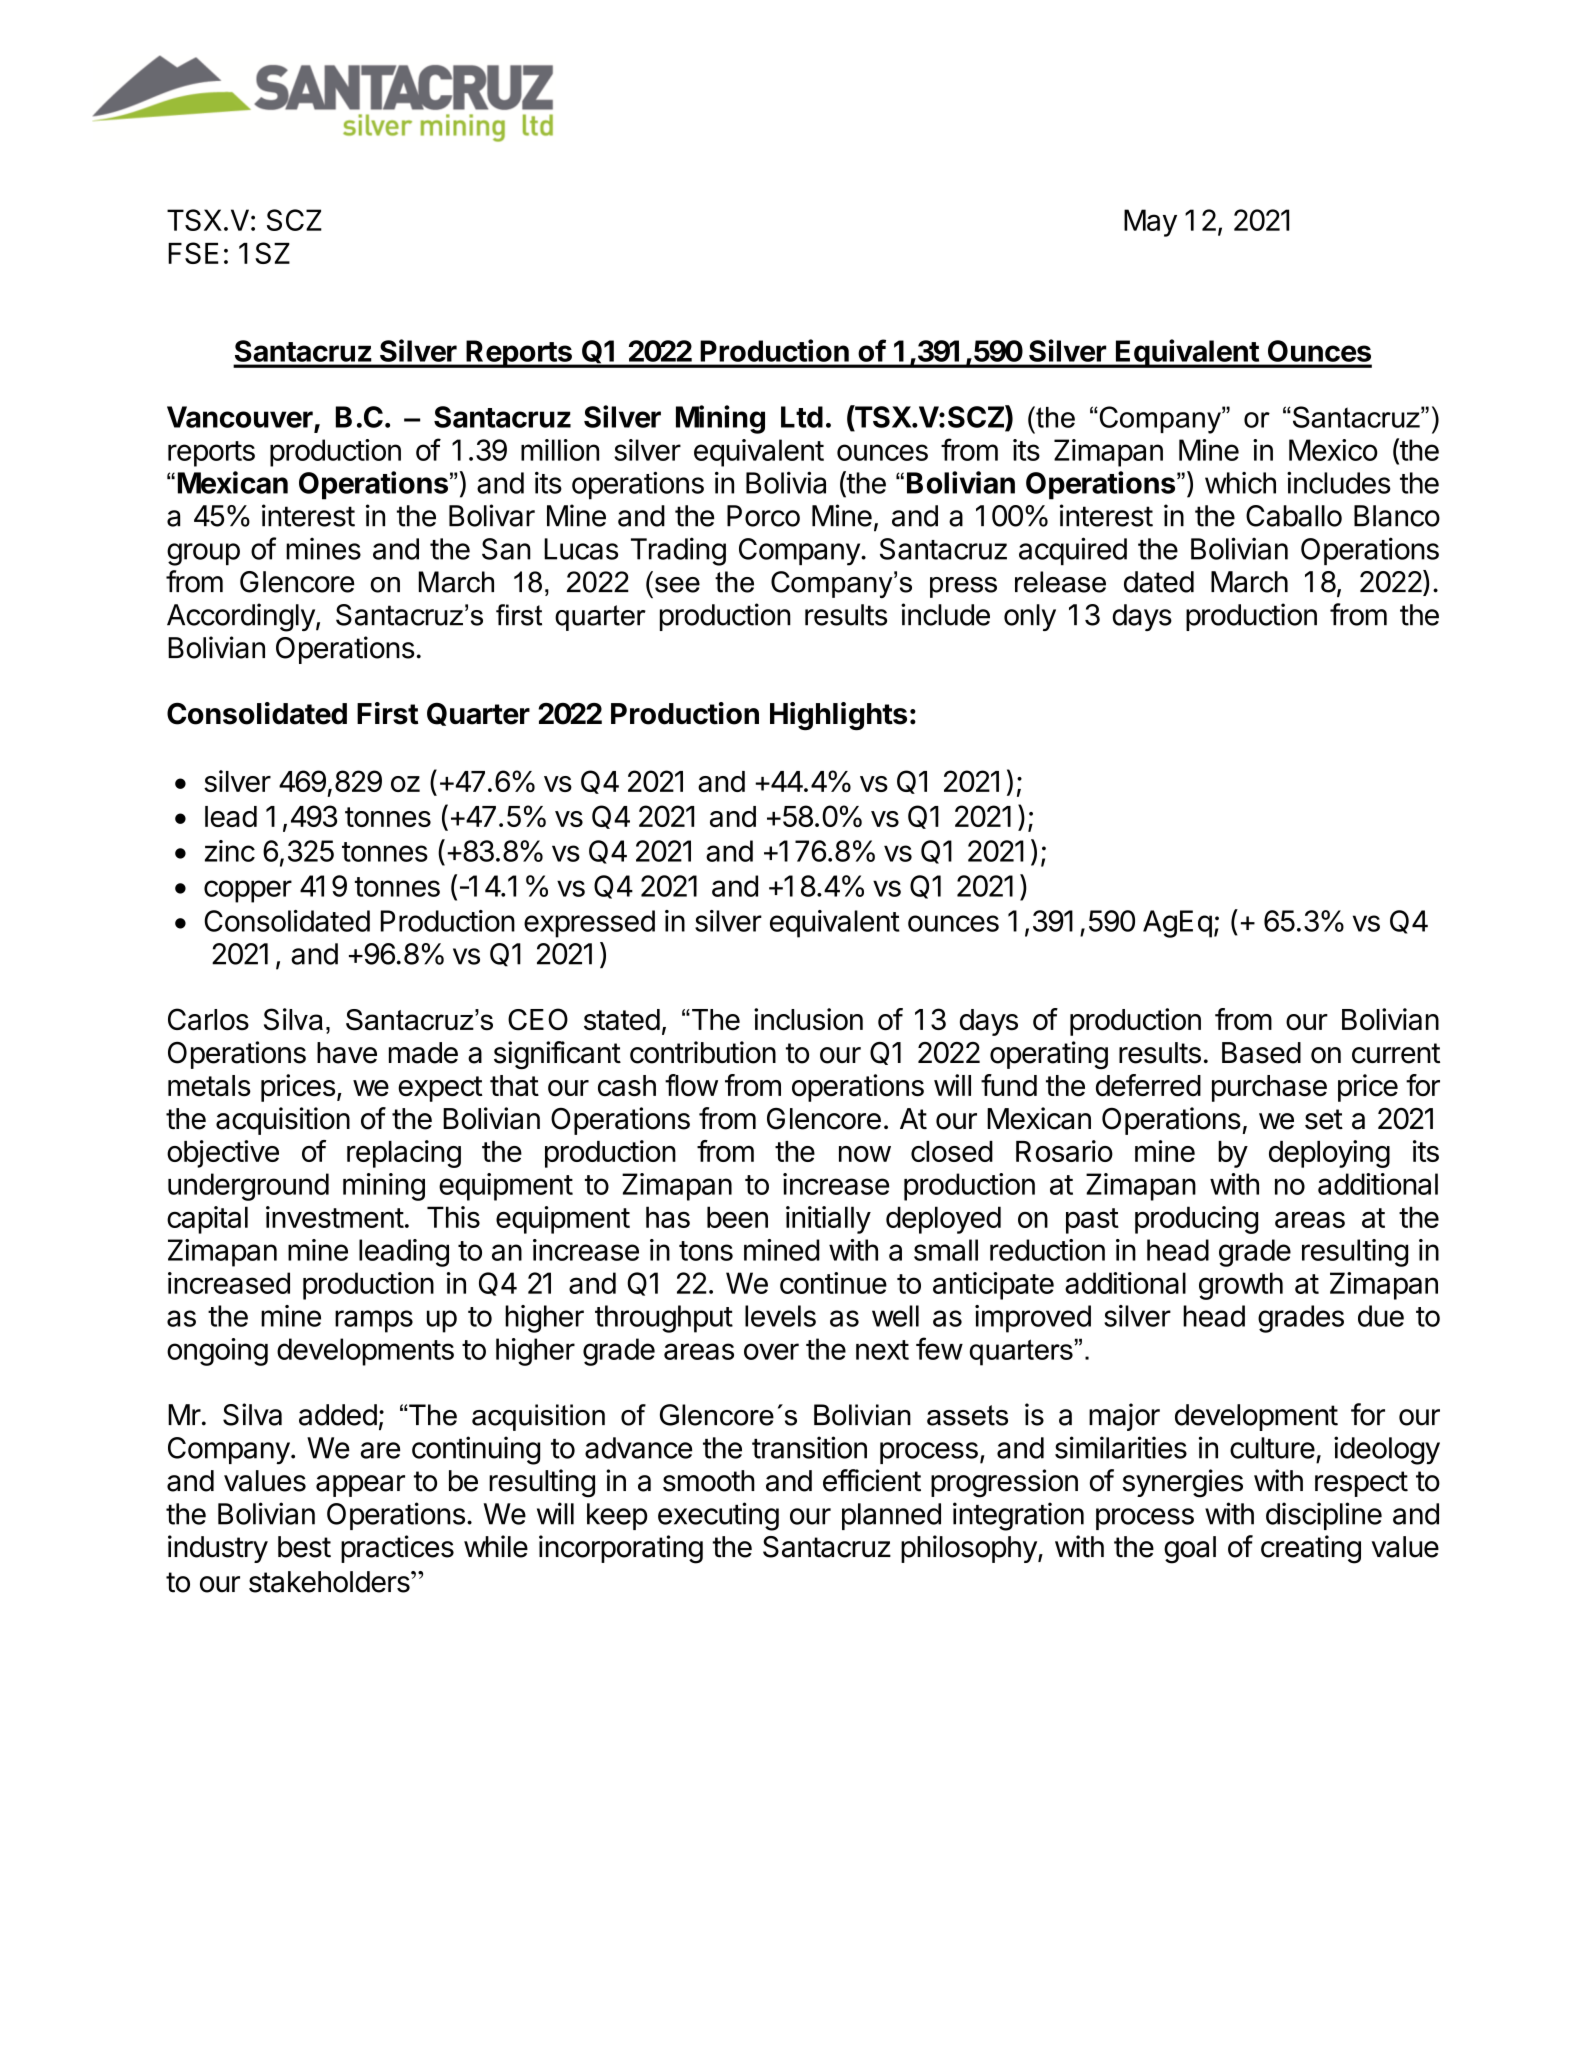  I want to click on Vancouver, so click(240, 417).
